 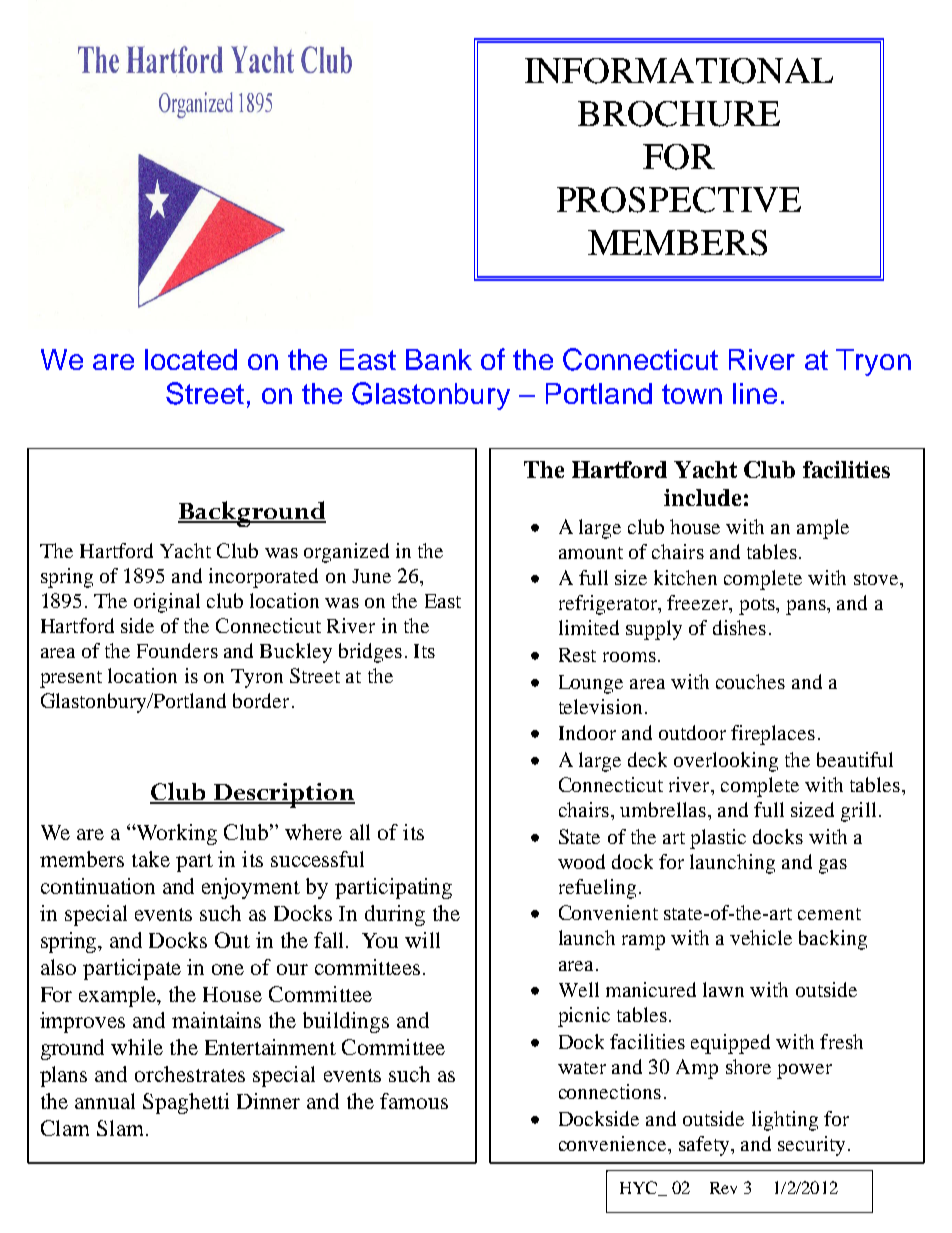 What do you see at coordinates (692, 394) in the screenshot?
I see `town` at bounding box center [692, 394].
